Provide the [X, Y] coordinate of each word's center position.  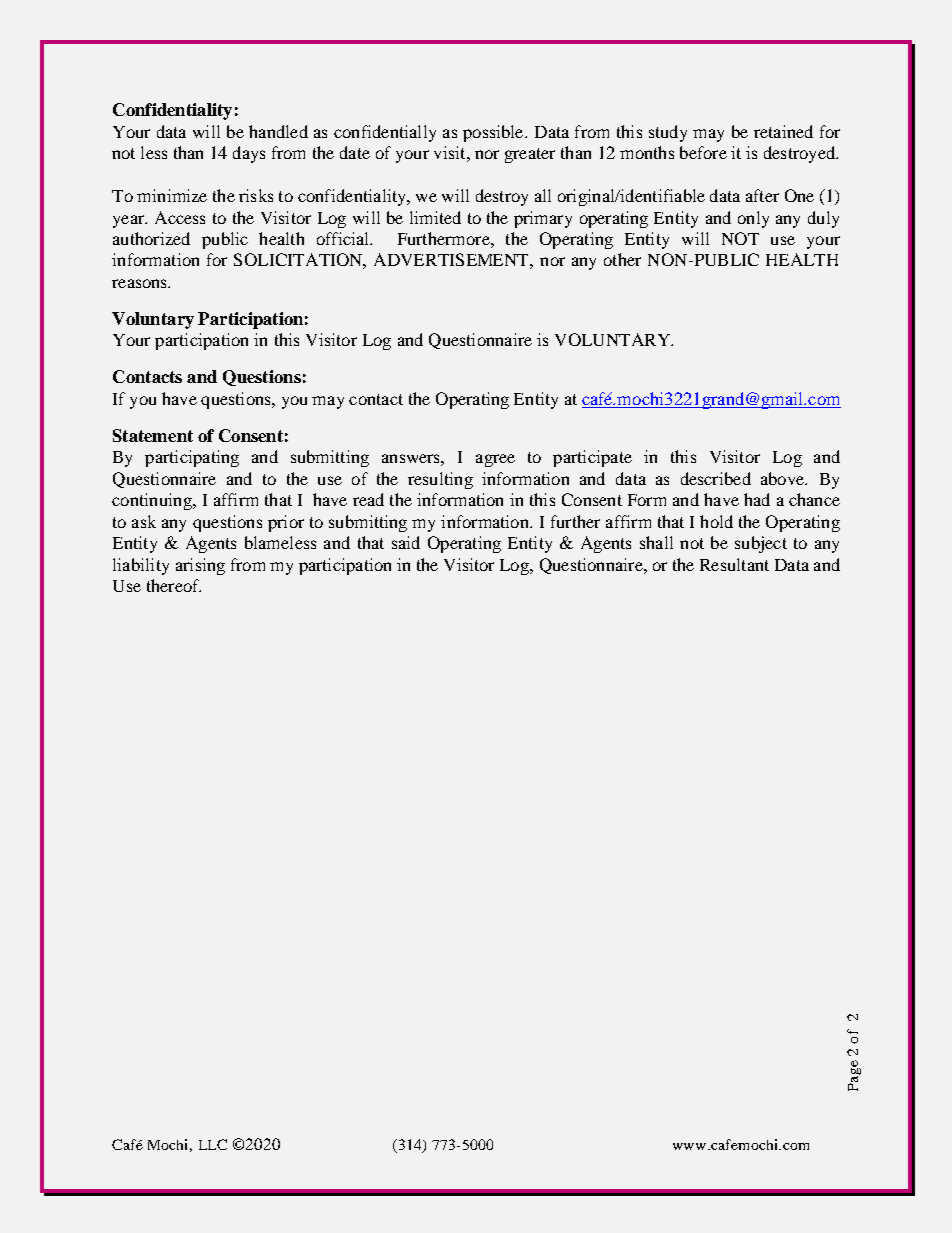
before [703, 152]
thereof [174, 585]
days [249, 154]
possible [494, 133]
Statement [153, 435]
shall [656, 542]
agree [495, 460]
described [716, 478]
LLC [213, 1144]
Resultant [734, 564]
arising [200, 566]
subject [761, 544]
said [406, 542]
